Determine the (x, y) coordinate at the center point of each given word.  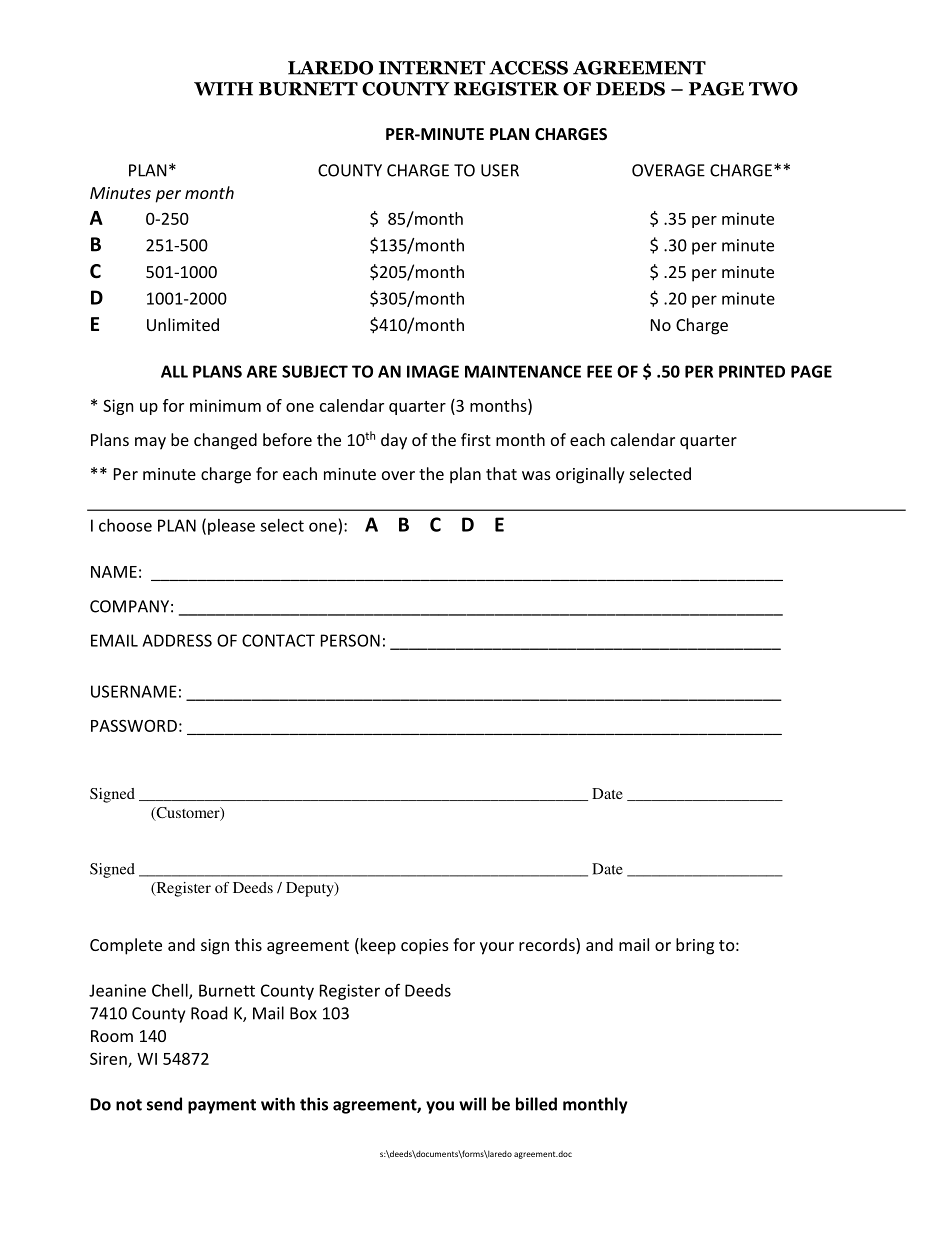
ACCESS (528, 68)
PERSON (350, 640)
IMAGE (433, 371)
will (472, 1104)
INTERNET (432, 68)
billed (536, 1104)
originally (590, 475)
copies (425, 947)
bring (695, 946)
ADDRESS (177, 640)
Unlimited (183, 324)
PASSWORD (134, 725)
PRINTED (752, 371)
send (164, 1104)
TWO (773, 89)
